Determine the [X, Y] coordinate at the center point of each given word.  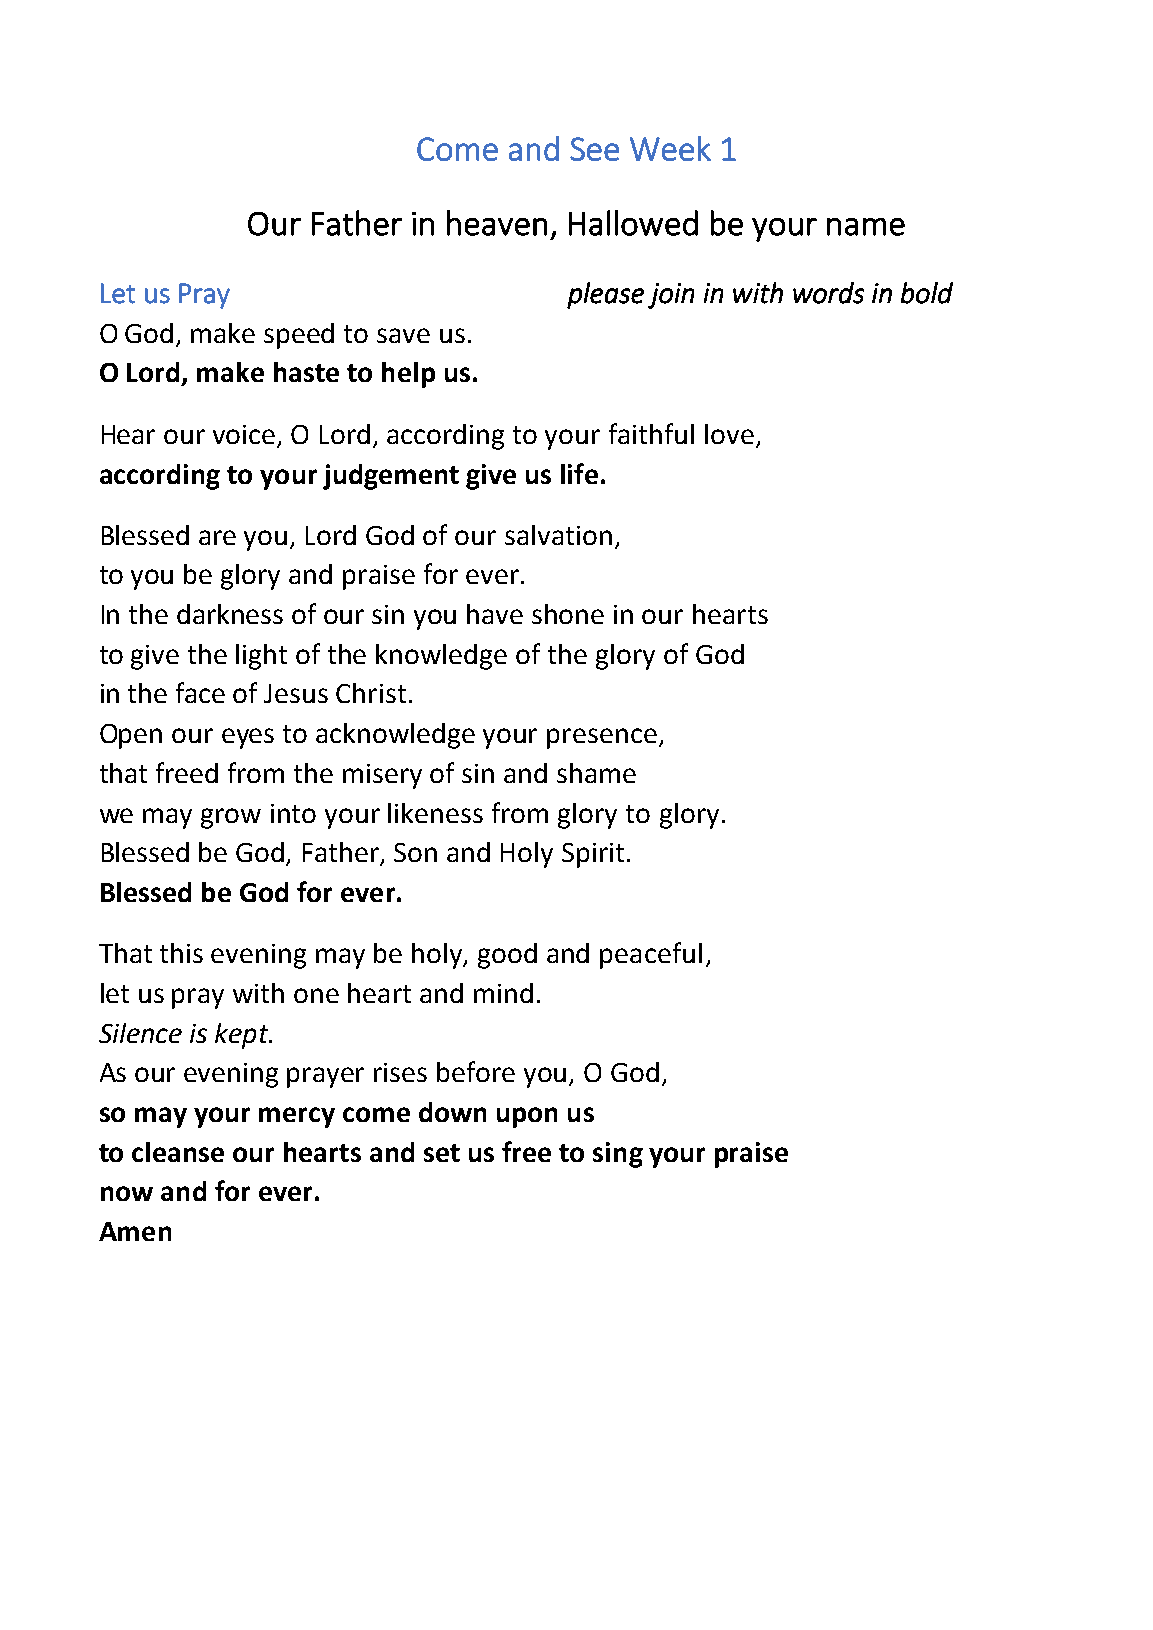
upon [527, 1117]
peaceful [651, 955]
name [866, 227]
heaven [497, 223]
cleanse [178, 1152]
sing [618, 1155]
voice [244, 434]
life [579, 473]
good [507, 956]
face [200, 692]
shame [596, 773]
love [729, 434]
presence [602, 738]
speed [299, 336]
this [181, 953]
